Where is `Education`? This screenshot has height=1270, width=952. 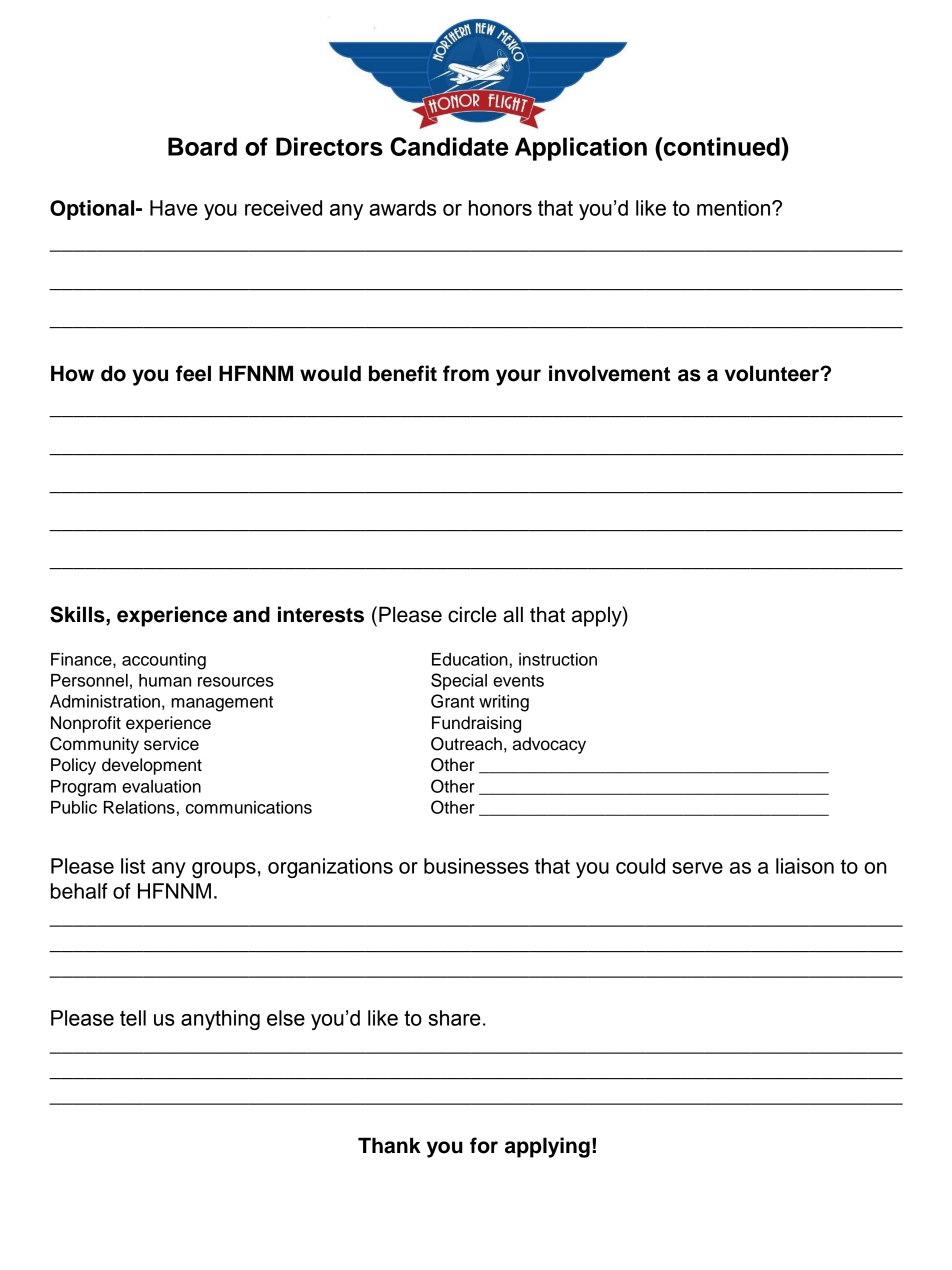
Education is located at coordinates (470, 659).
